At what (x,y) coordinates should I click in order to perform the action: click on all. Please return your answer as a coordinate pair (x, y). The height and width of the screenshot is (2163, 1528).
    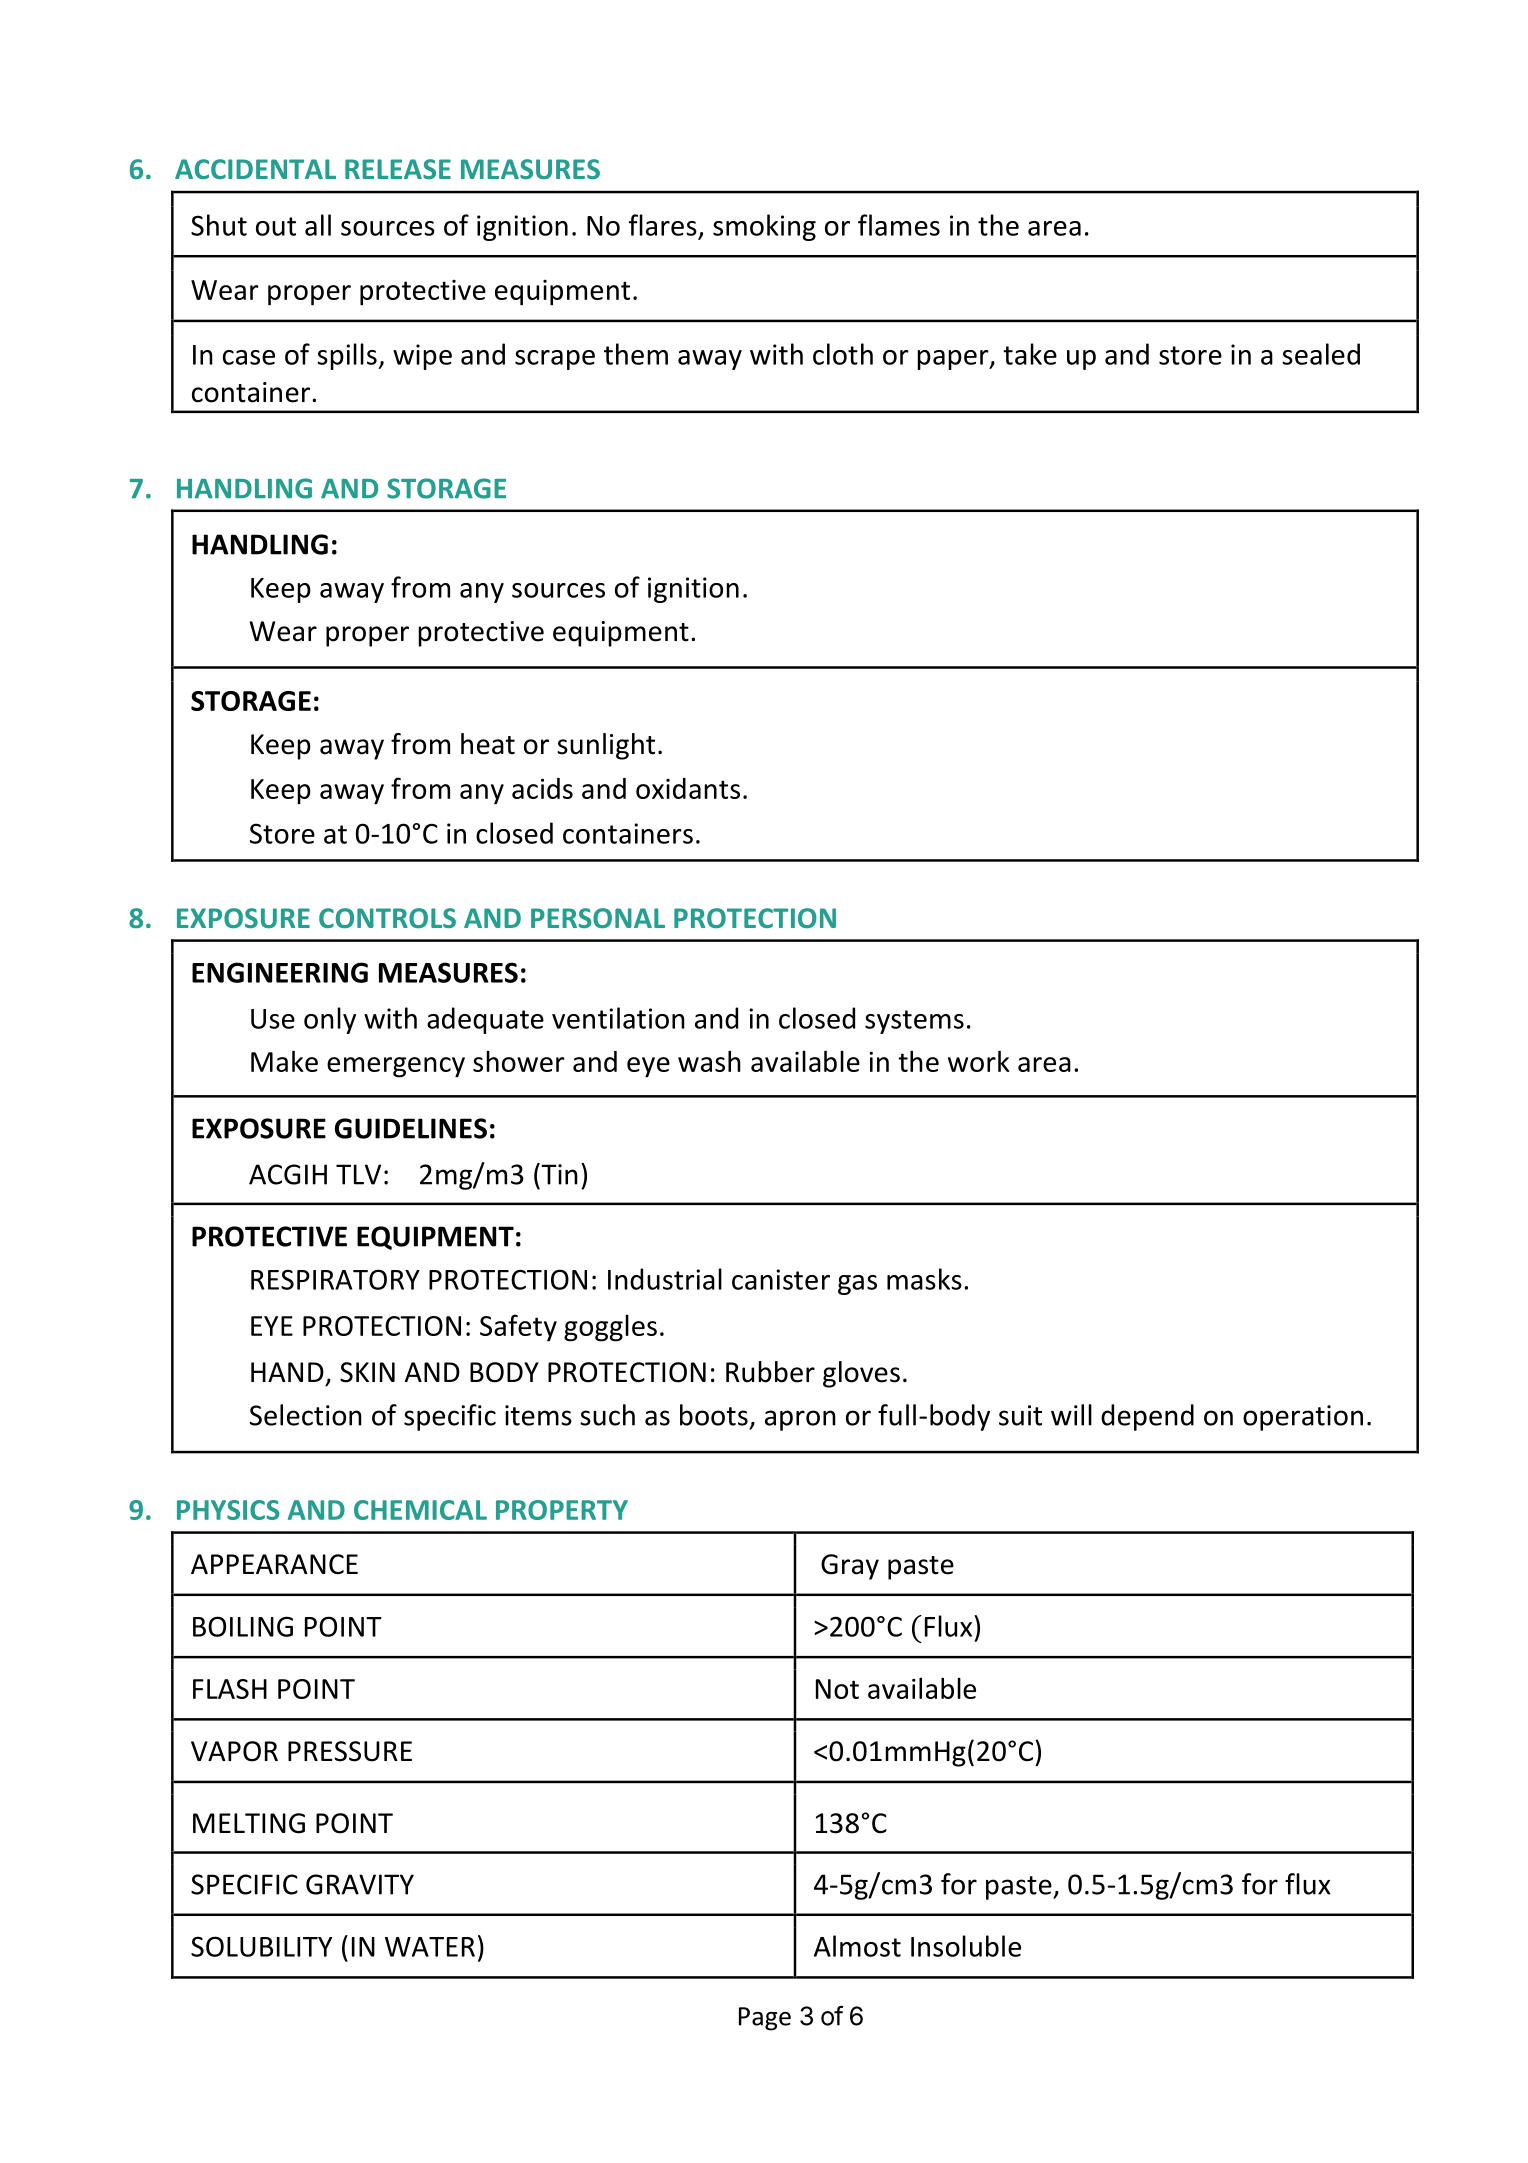
    Looking at the image, I should click on (318, 225).
